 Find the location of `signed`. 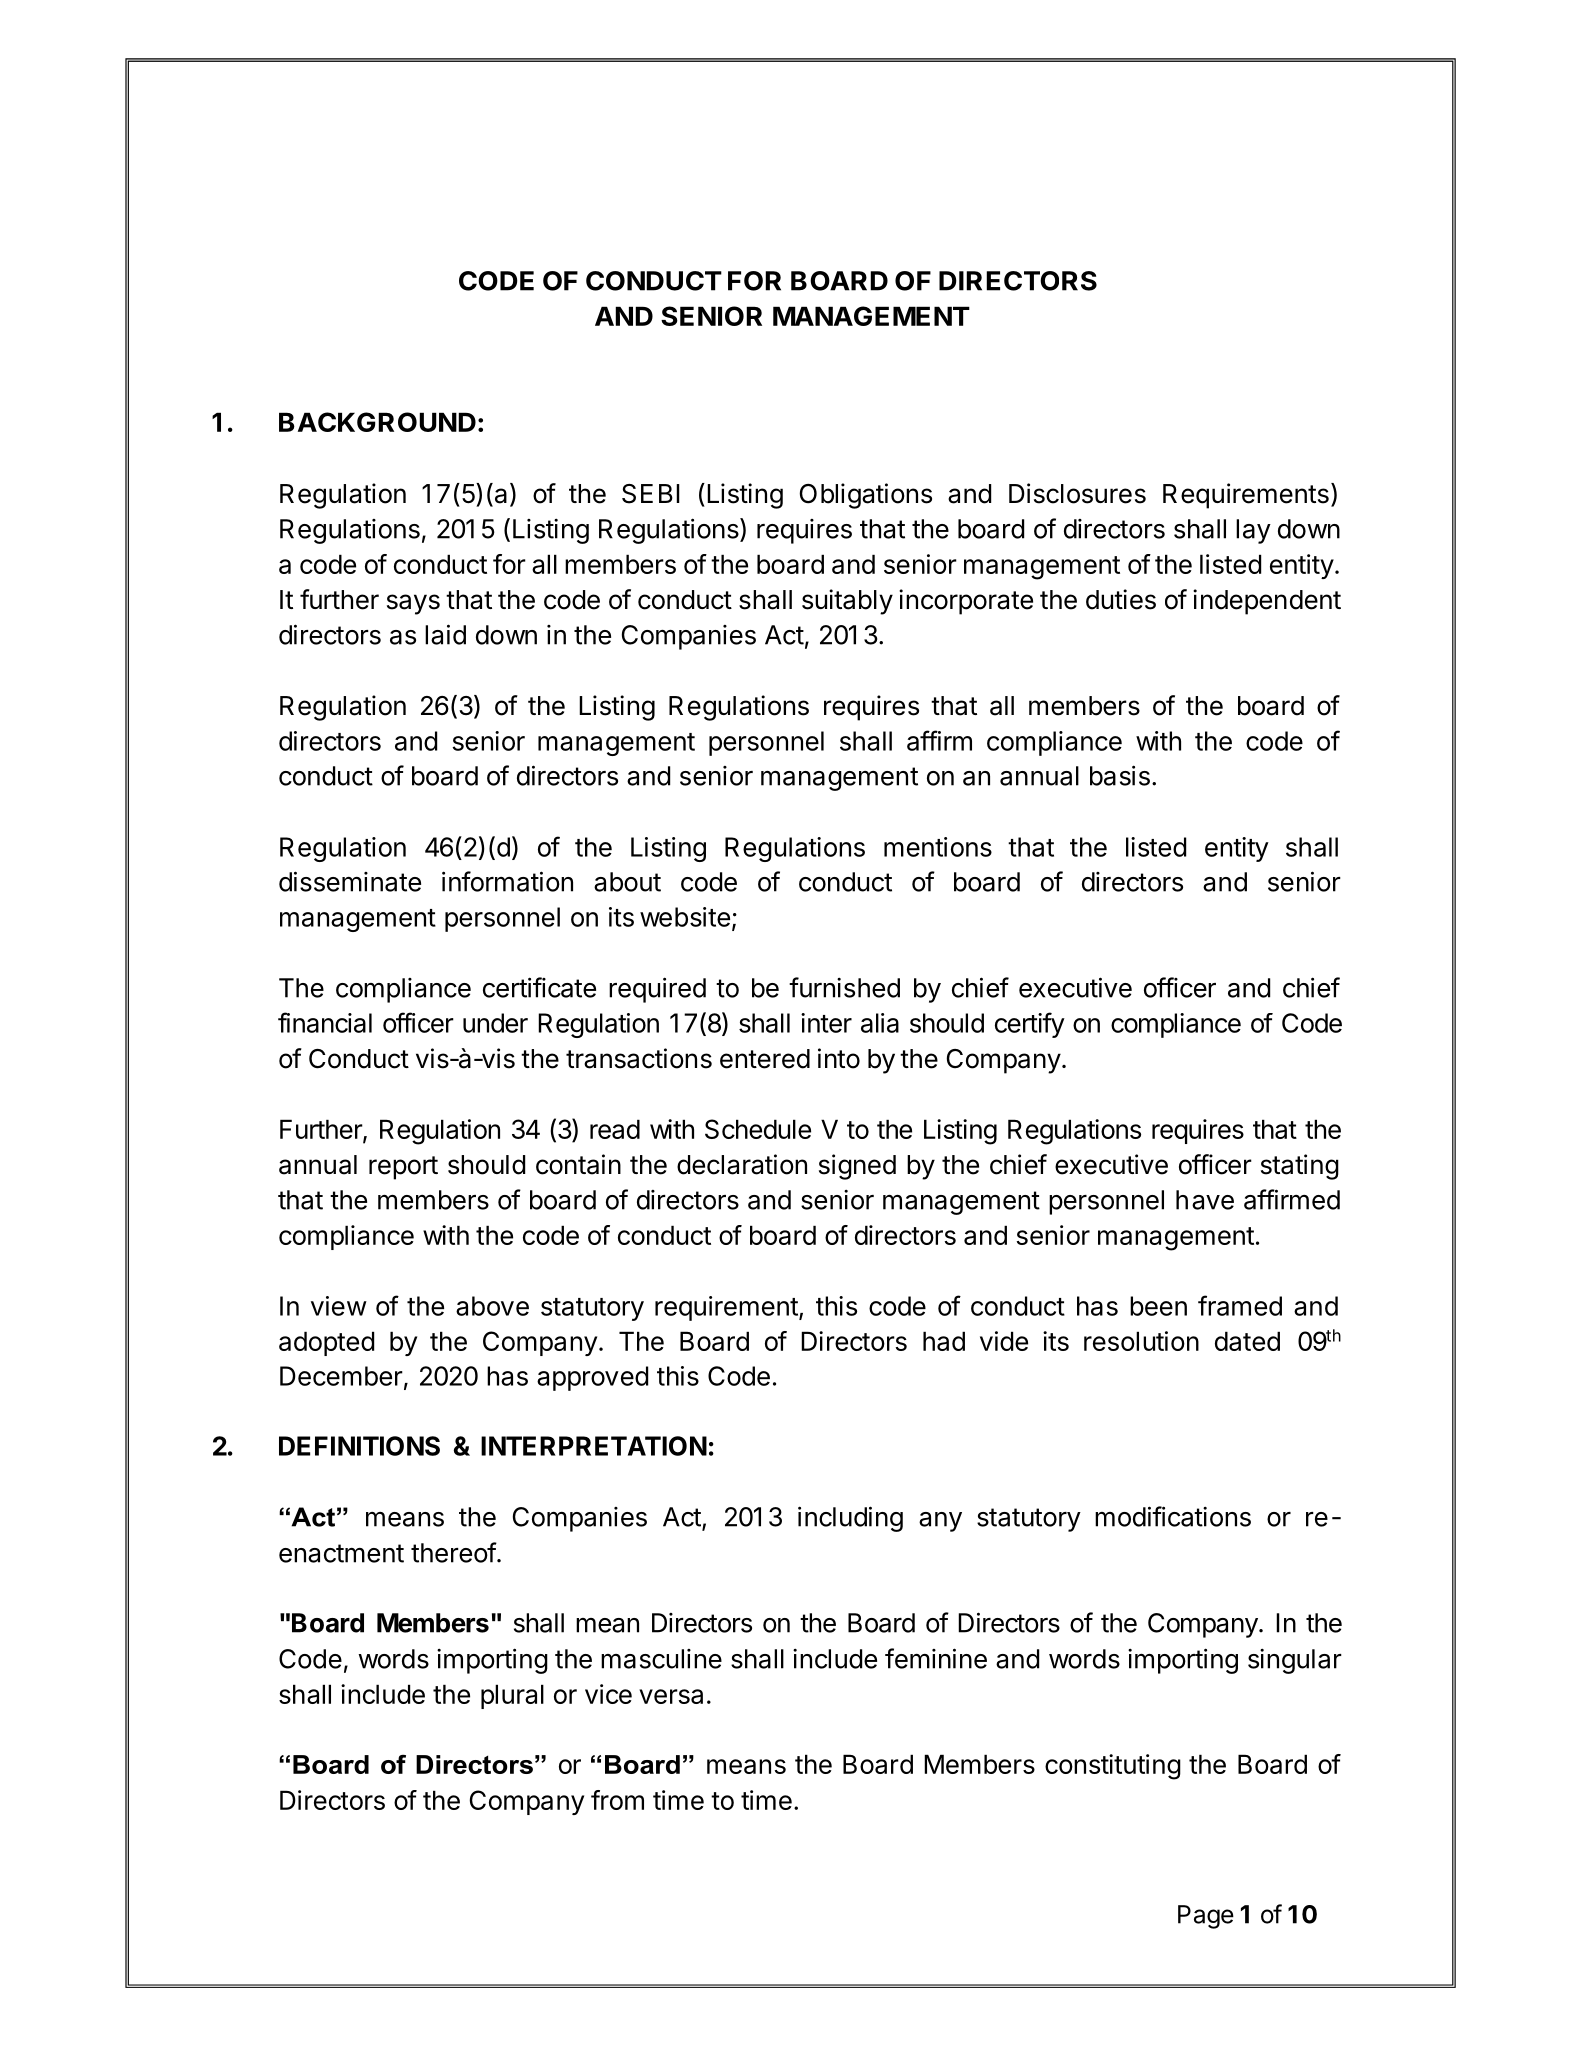

signed is located at coordinates (857, 1167).
